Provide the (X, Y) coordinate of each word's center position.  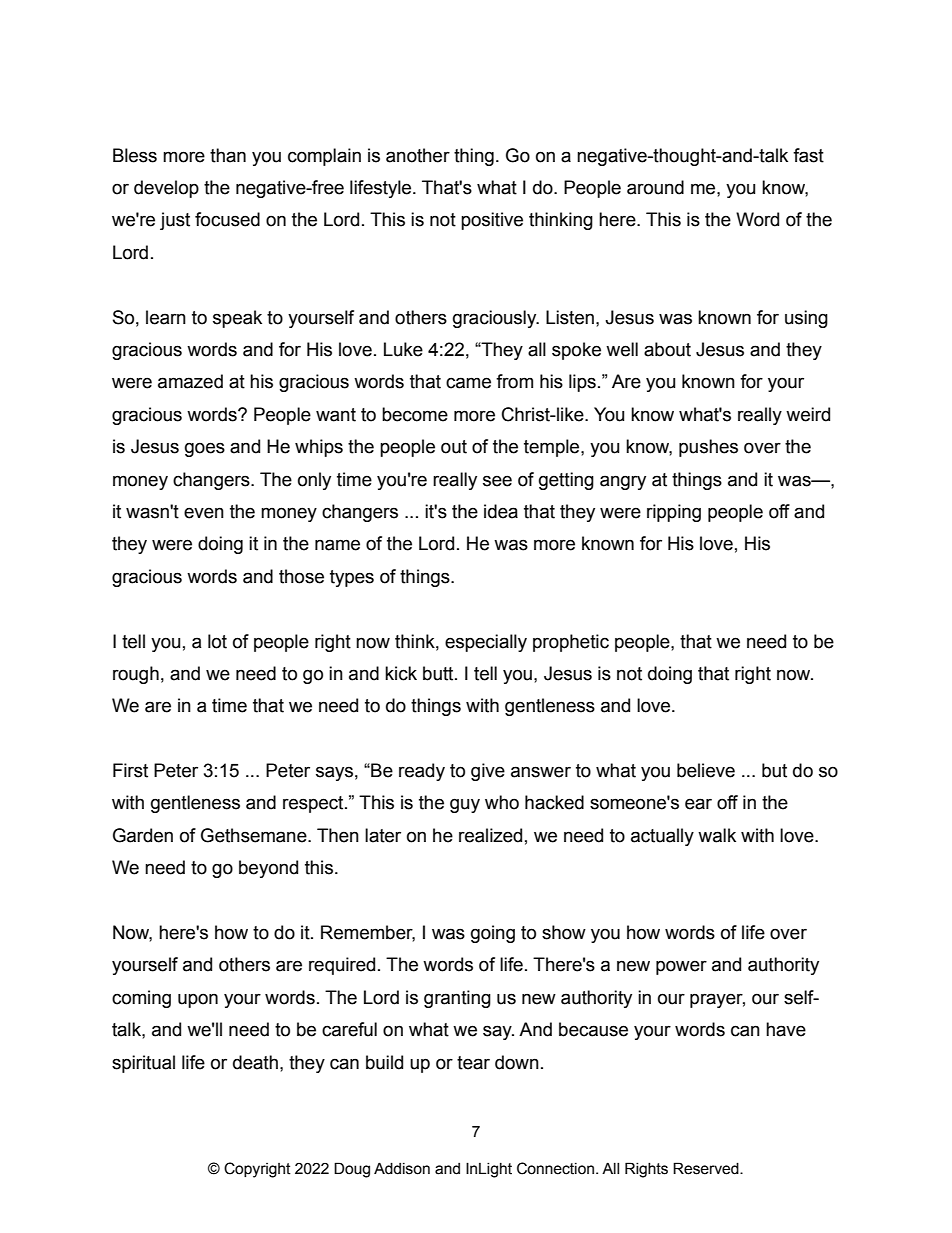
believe (706, 770)
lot (217, 641)
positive (492, 221)
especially (486, 643)
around (655, 187)
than (228, 155)
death (255, 1062)
